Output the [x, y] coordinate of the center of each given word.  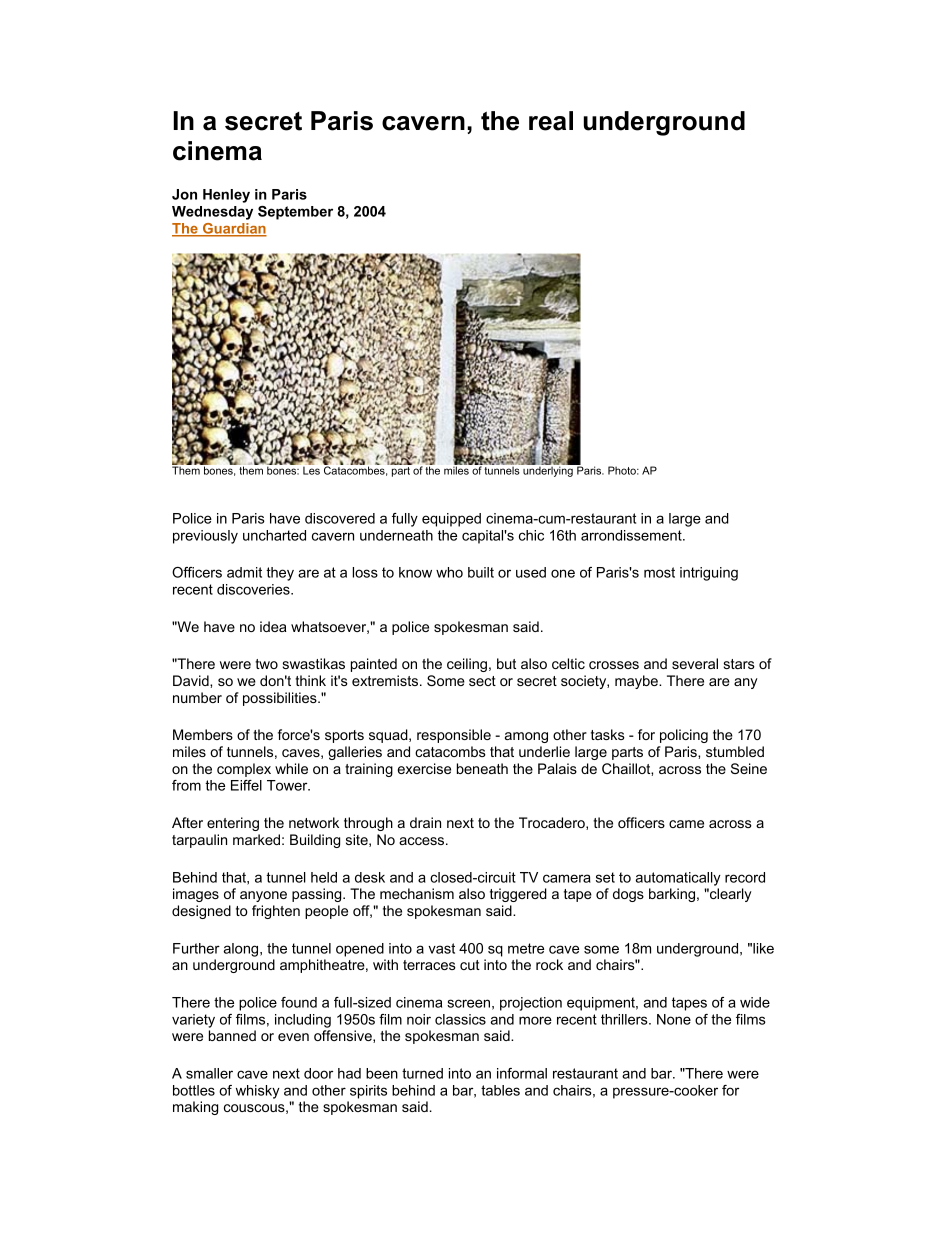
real [551, 121]
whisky [258, 1092]
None [674, 1019]
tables [500, 1090]
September [295, 213]
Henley [226, 196]
